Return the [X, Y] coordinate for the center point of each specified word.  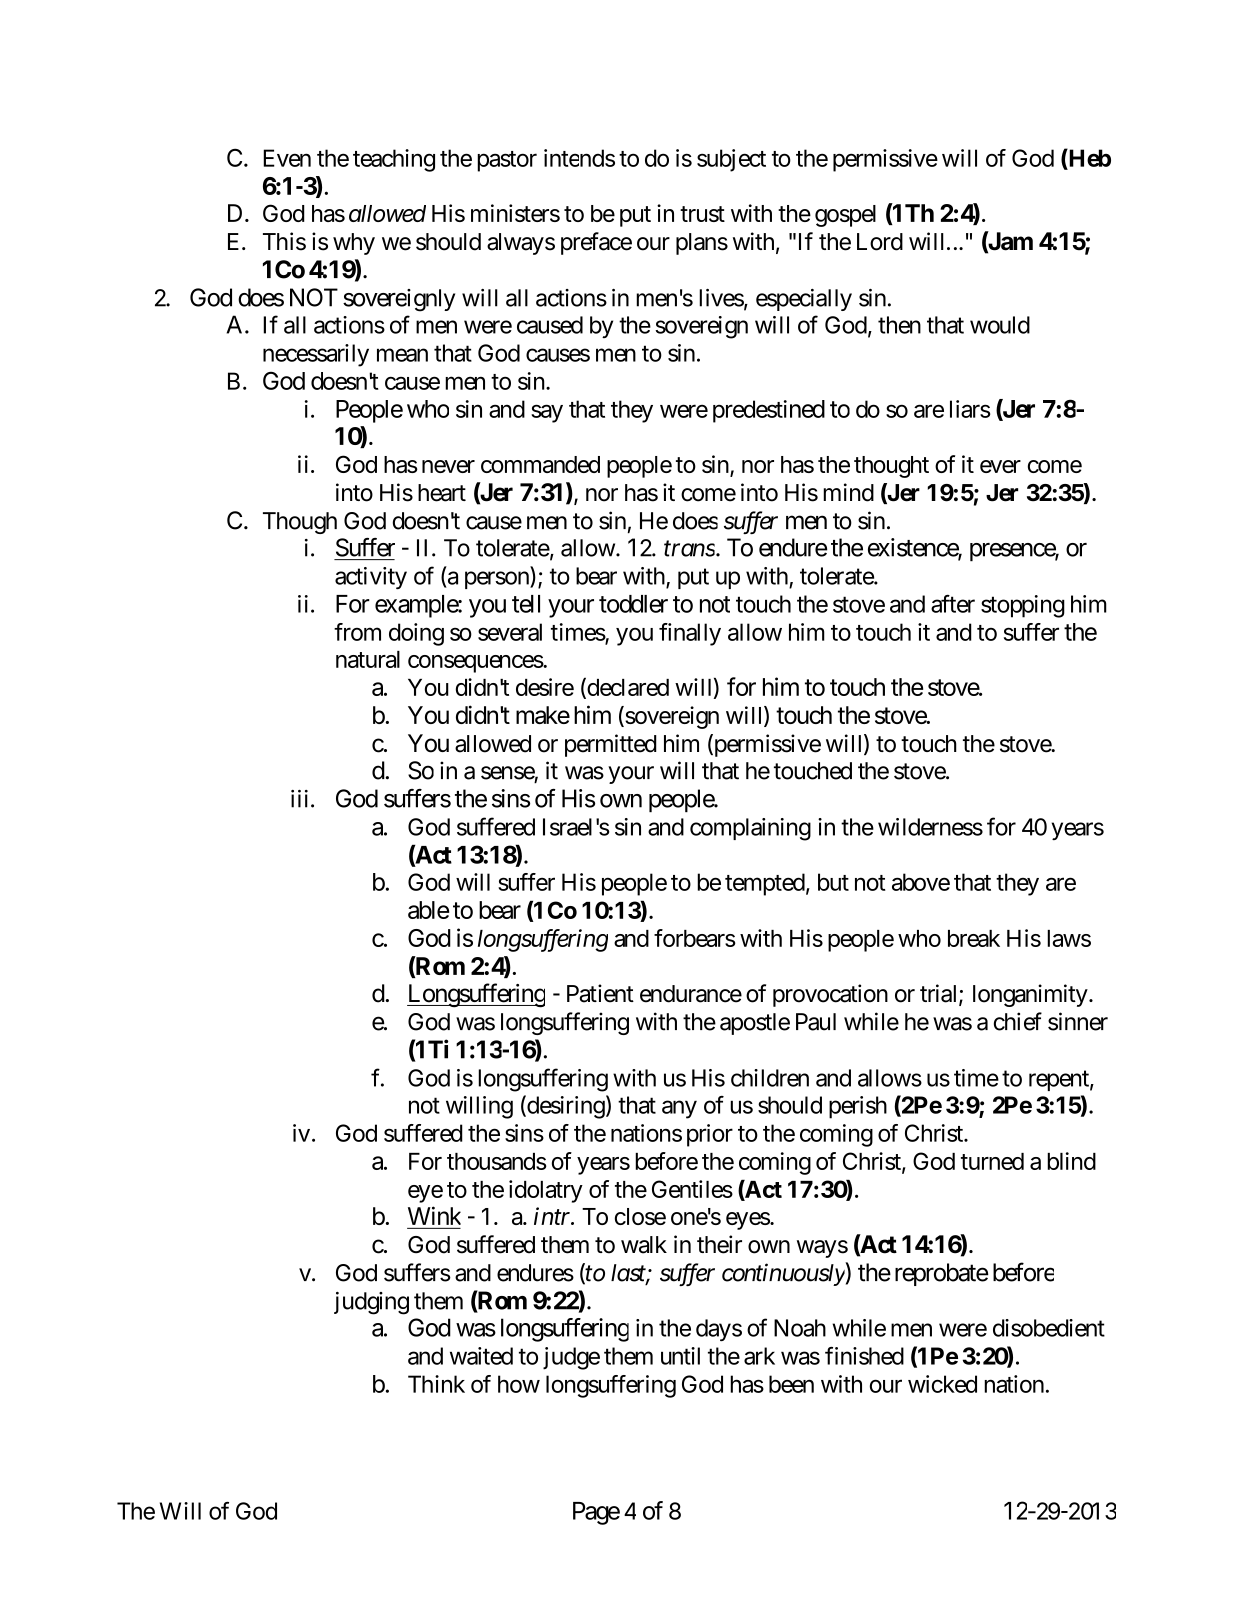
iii [301, 799]
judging [371, 1303]
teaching [394, 160]
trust [702, 214]
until [680, 1356]
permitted [611, 745]
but [833, 882]
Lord [880, 242]
